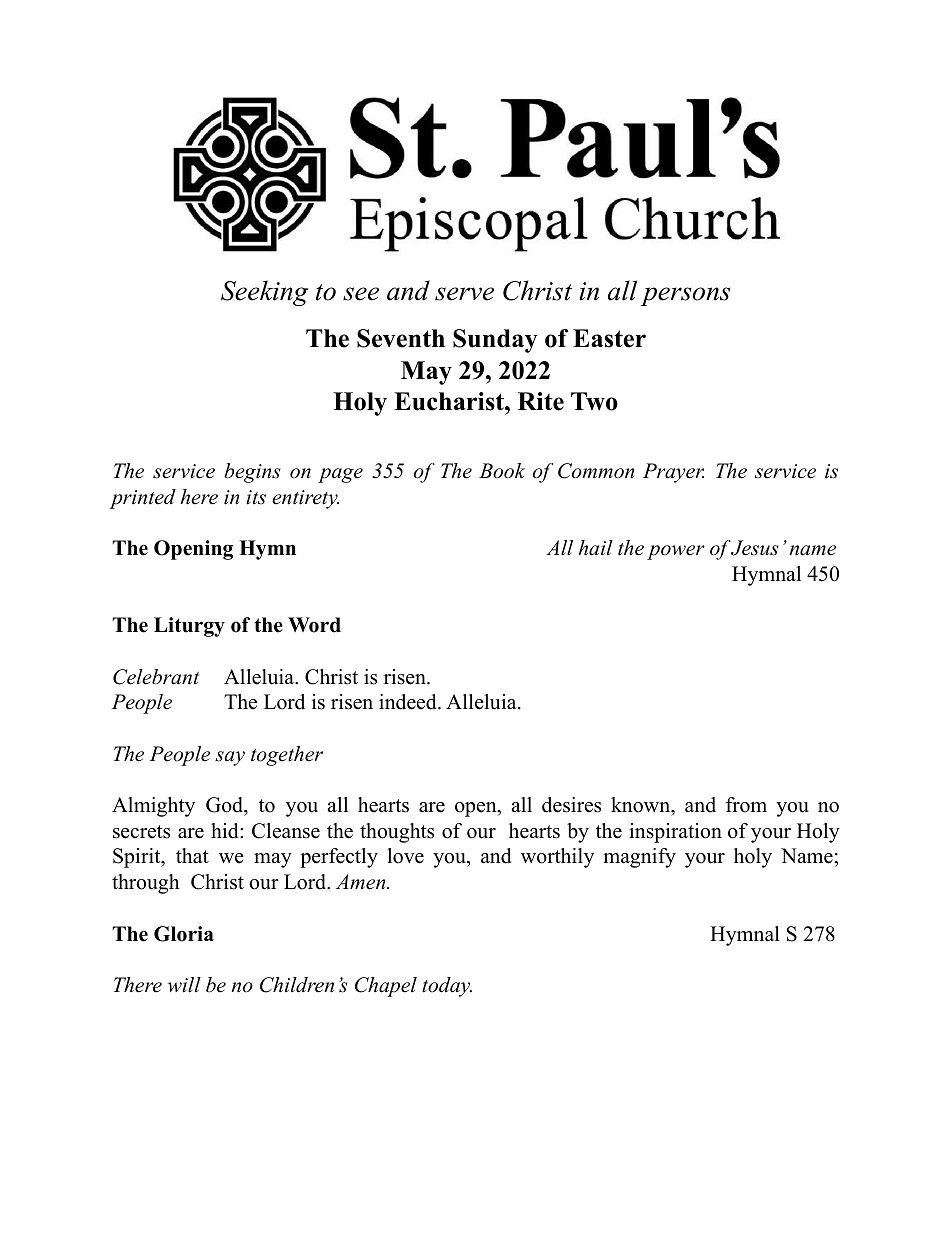 The height and width of the screenshot is (1233, 952). Describe the element at coordinates (685, 296) in the screenshot. I see `persons` at that location.
